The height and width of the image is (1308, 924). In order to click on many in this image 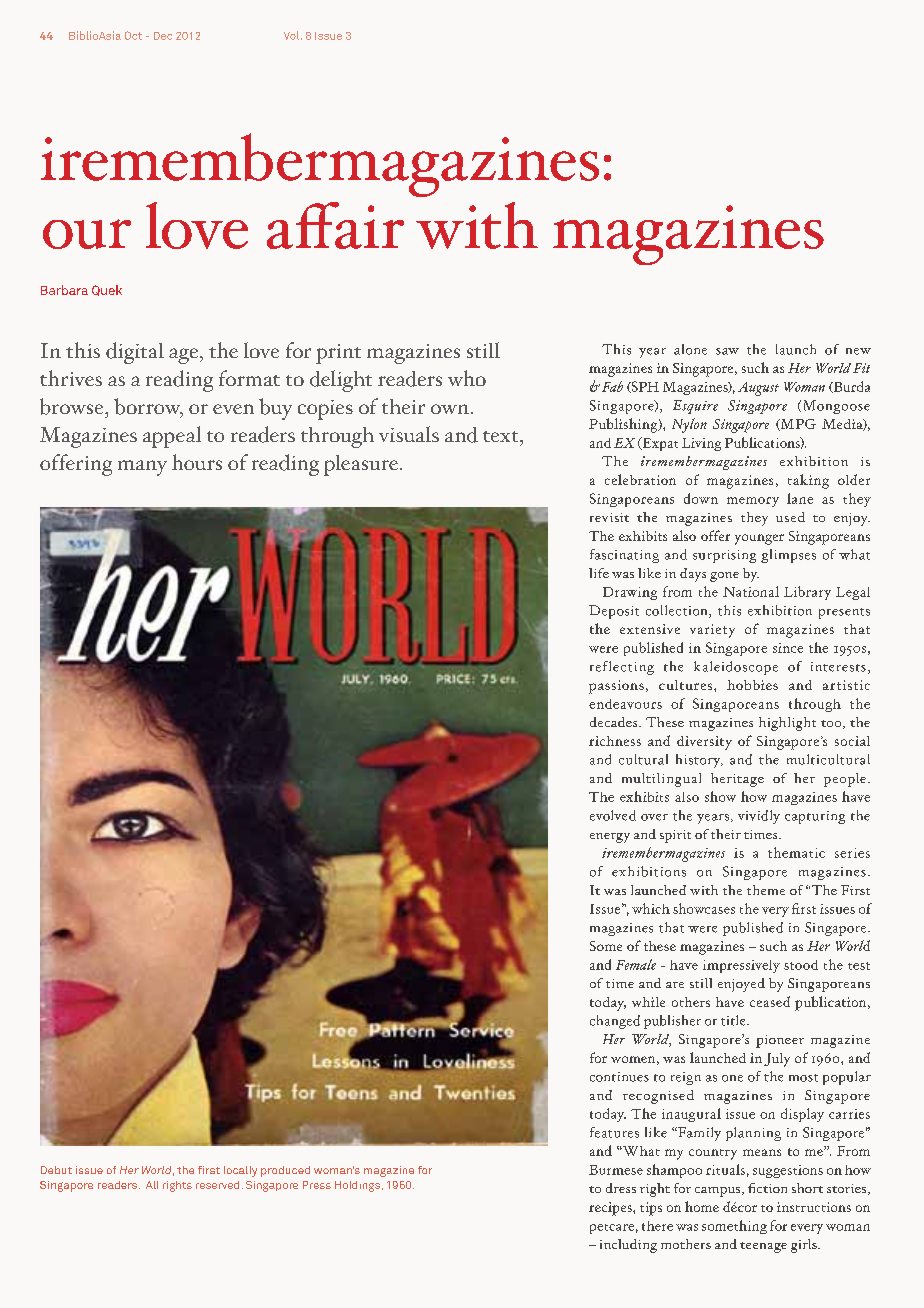, I will do `click(142, 468)`.
